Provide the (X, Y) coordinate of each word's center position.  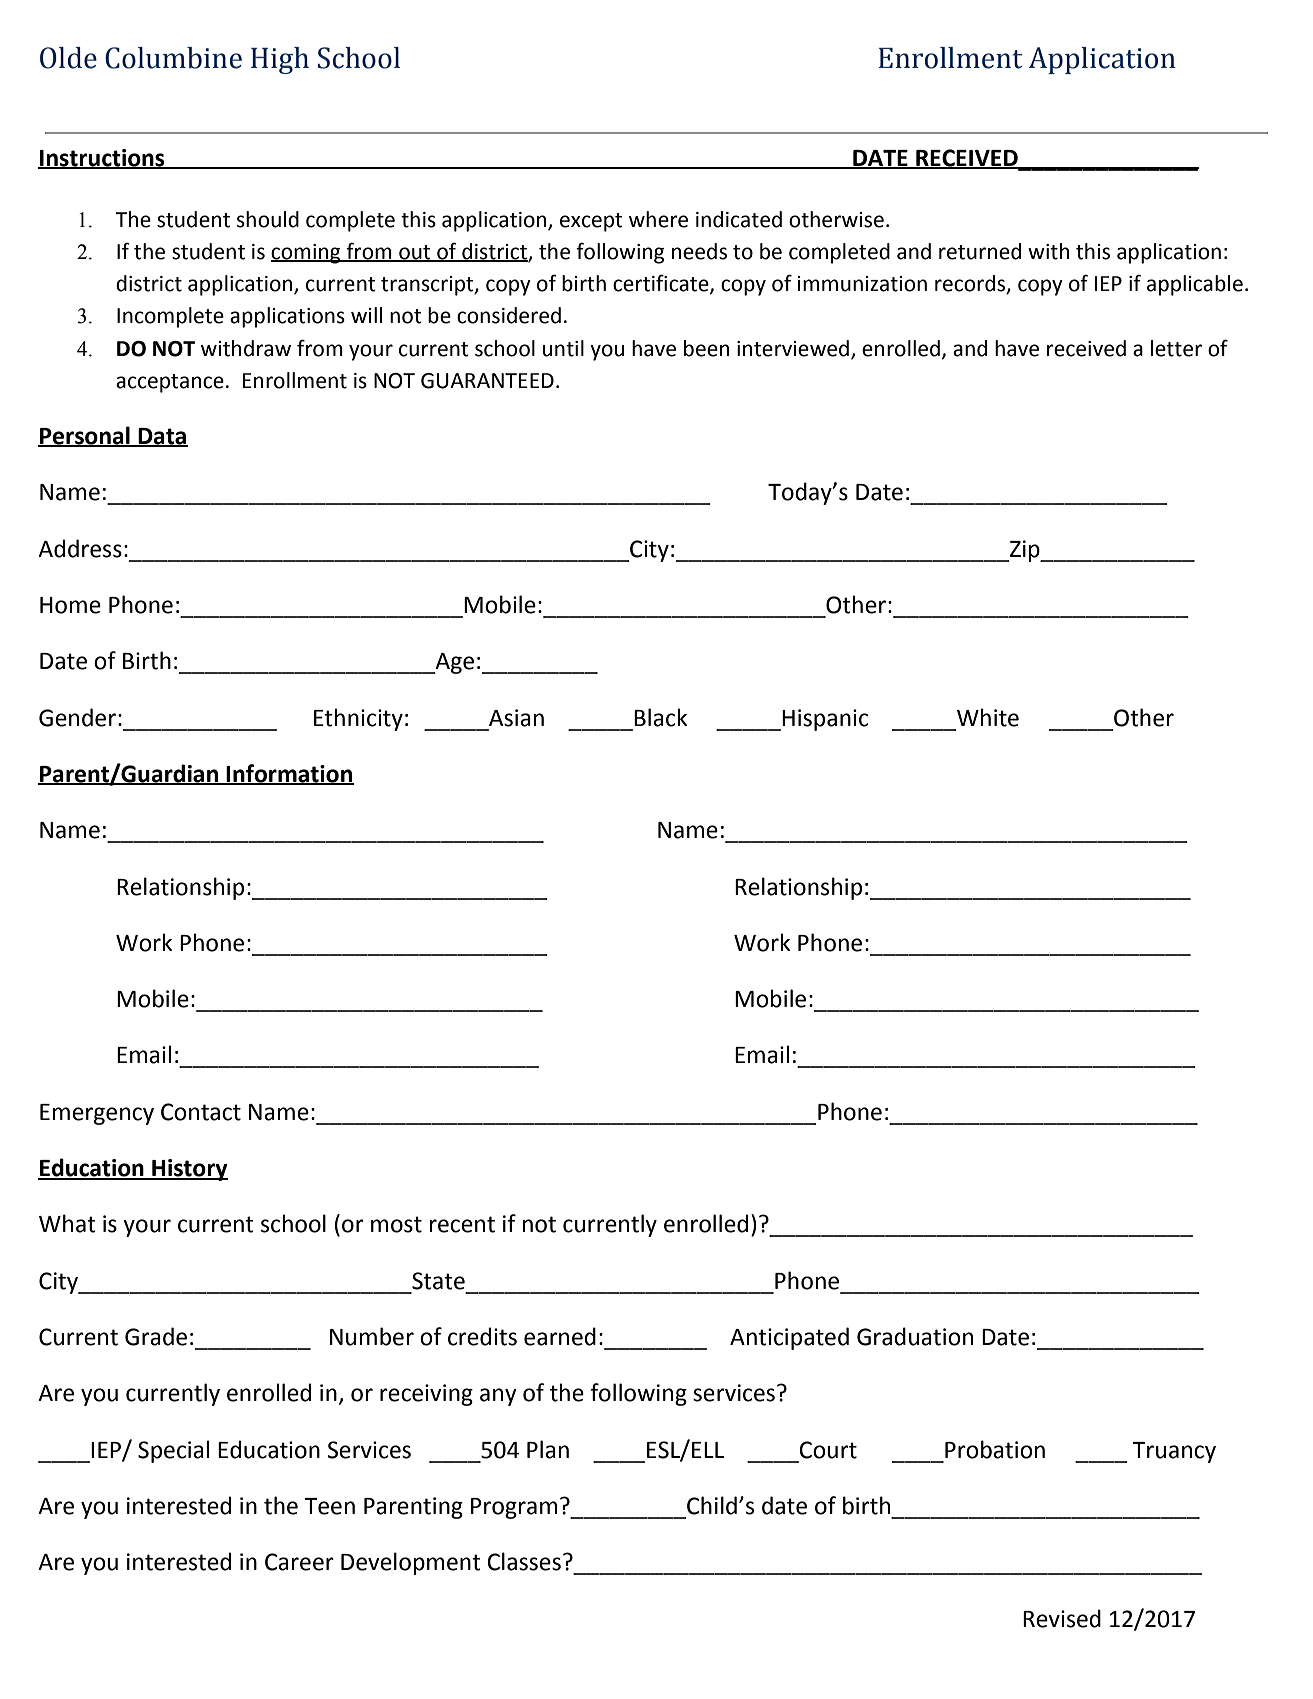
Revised (1062, 1618)
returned (980, 251)
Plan (548, 1449)
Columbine (173, 58)
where (658, 219)
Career (299, 1562)
